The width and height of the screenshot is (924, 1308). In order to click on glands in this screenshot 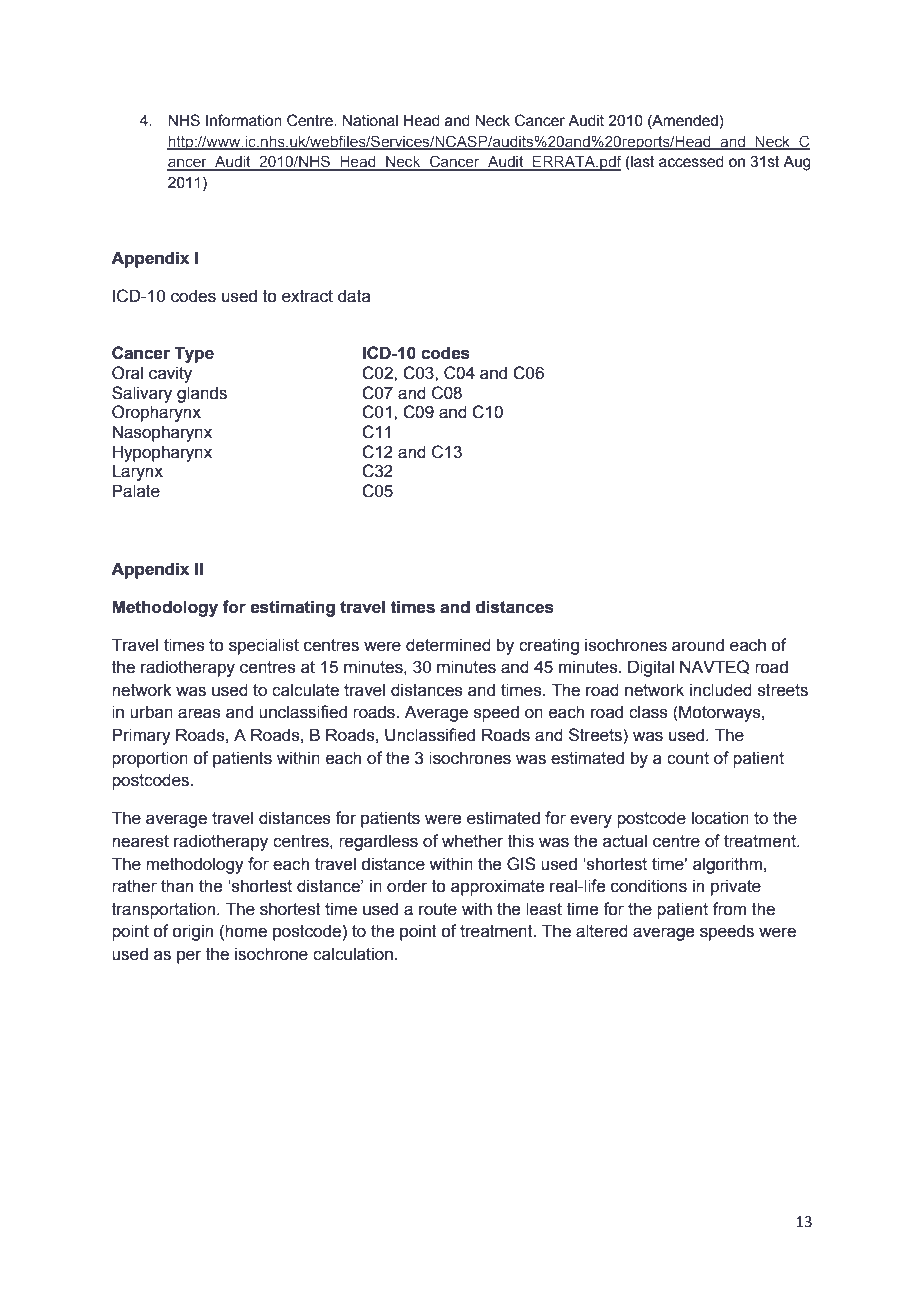, I will do `click(202, 394)`.
